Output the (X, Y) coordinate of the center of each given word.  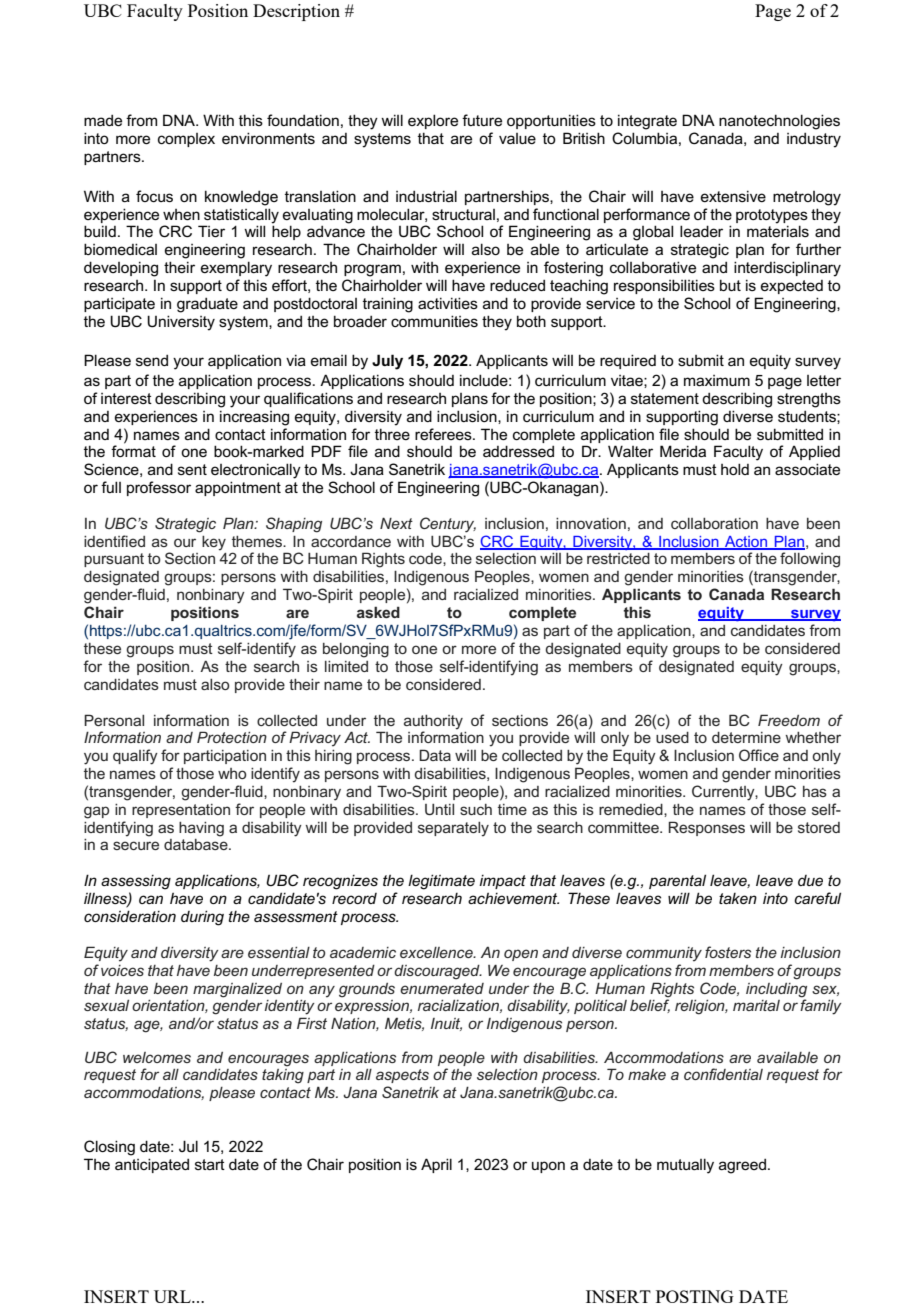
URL (173, 1296)
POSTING (695, 1296)
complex (186, 140)
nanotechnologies (779, 122)
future (482, 120)
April (436, 1165)
